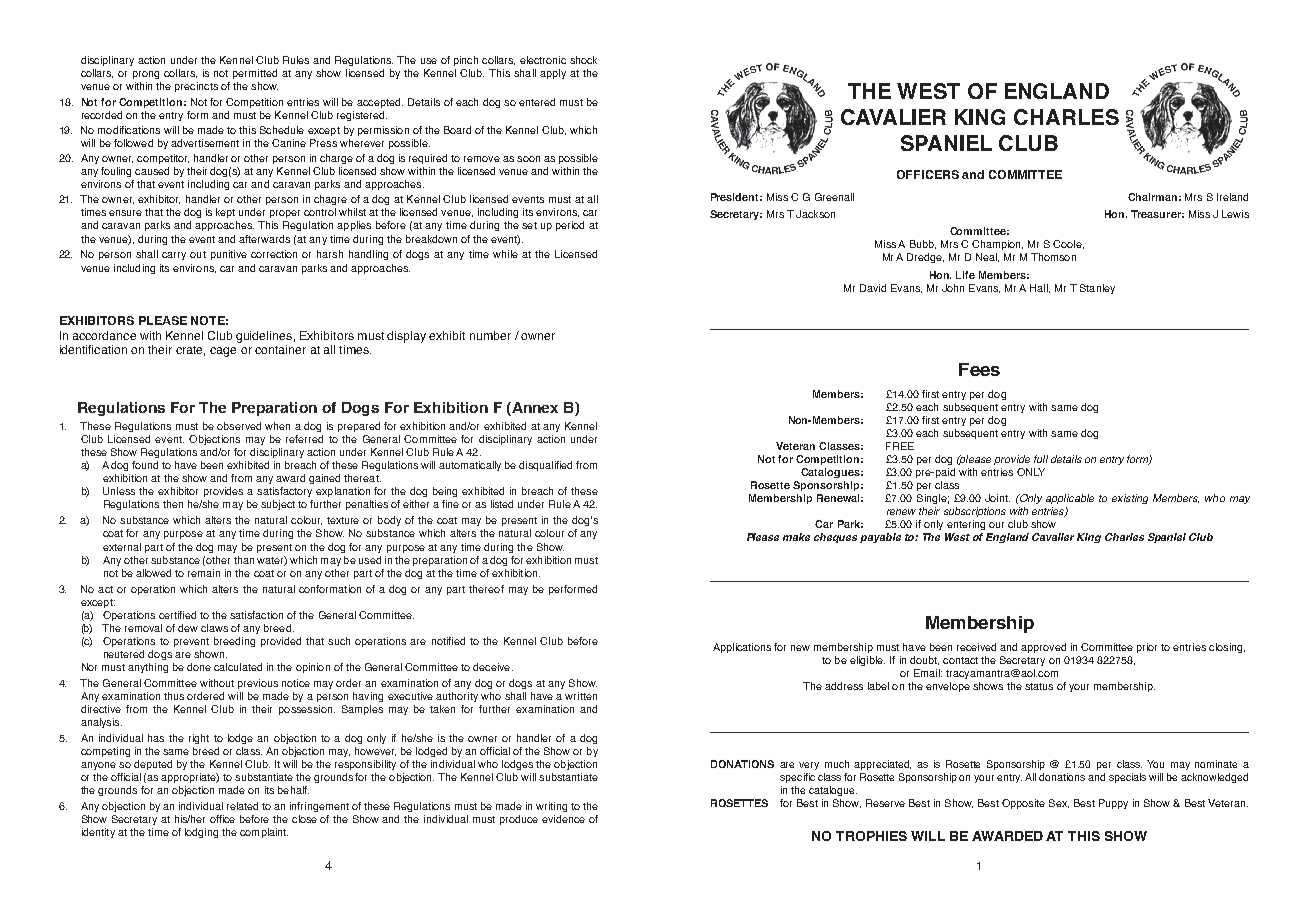 Image resolution: width=1307 pixels, height=924 pixels. What do you see at coordinates (1113, 804) in the screenshot?
I see `Puppy` at bounding box center [1113, 804].
